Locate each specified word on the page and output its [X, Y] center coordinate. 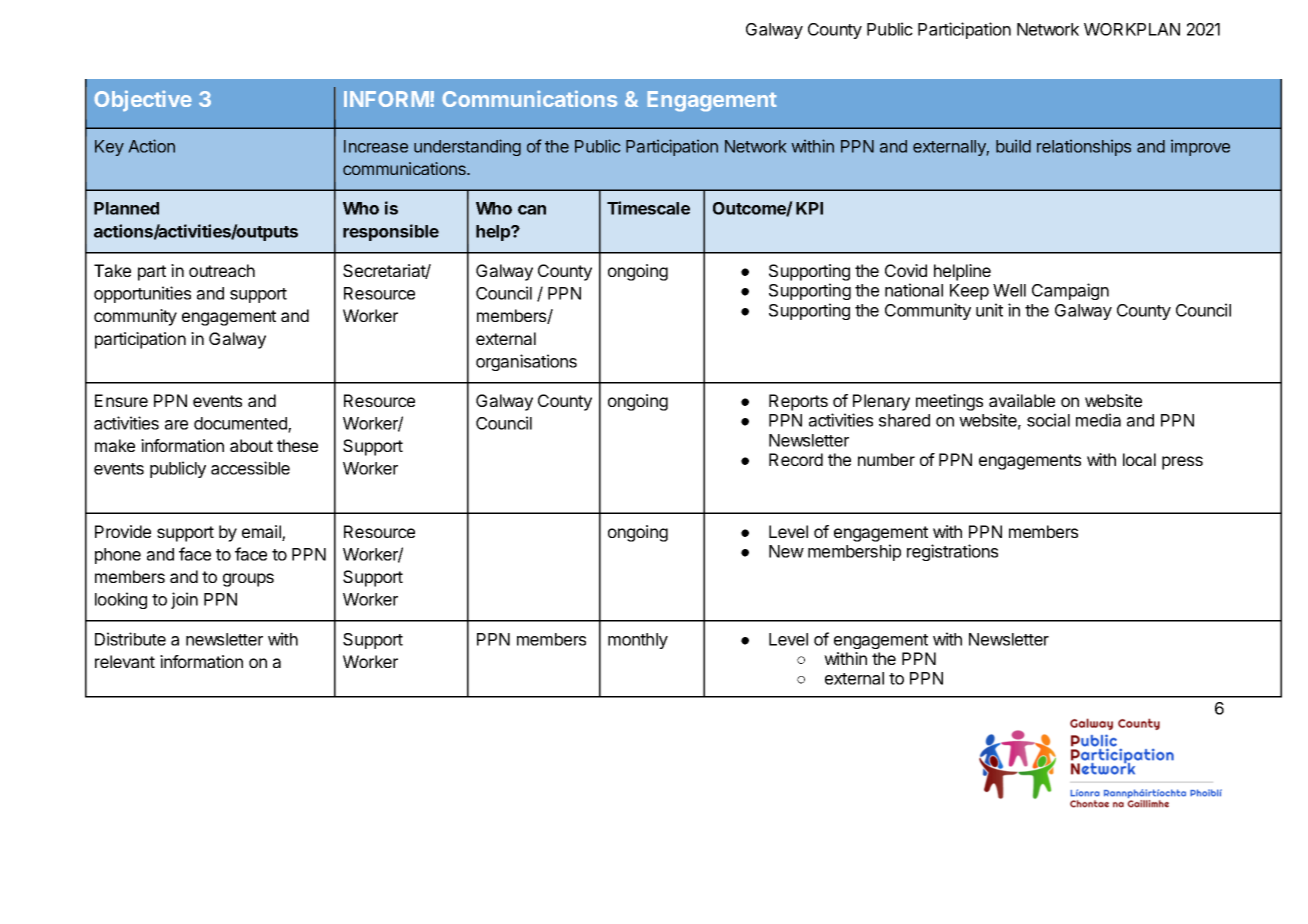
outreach [222, 270]
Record [796, 459]
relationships [1084, 147]
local [1139, 459]
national [914, 290]
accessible [250, 468]
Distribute [130, 639]
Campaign [1070, 291]
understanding [467, 147]
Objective [143, 101]
